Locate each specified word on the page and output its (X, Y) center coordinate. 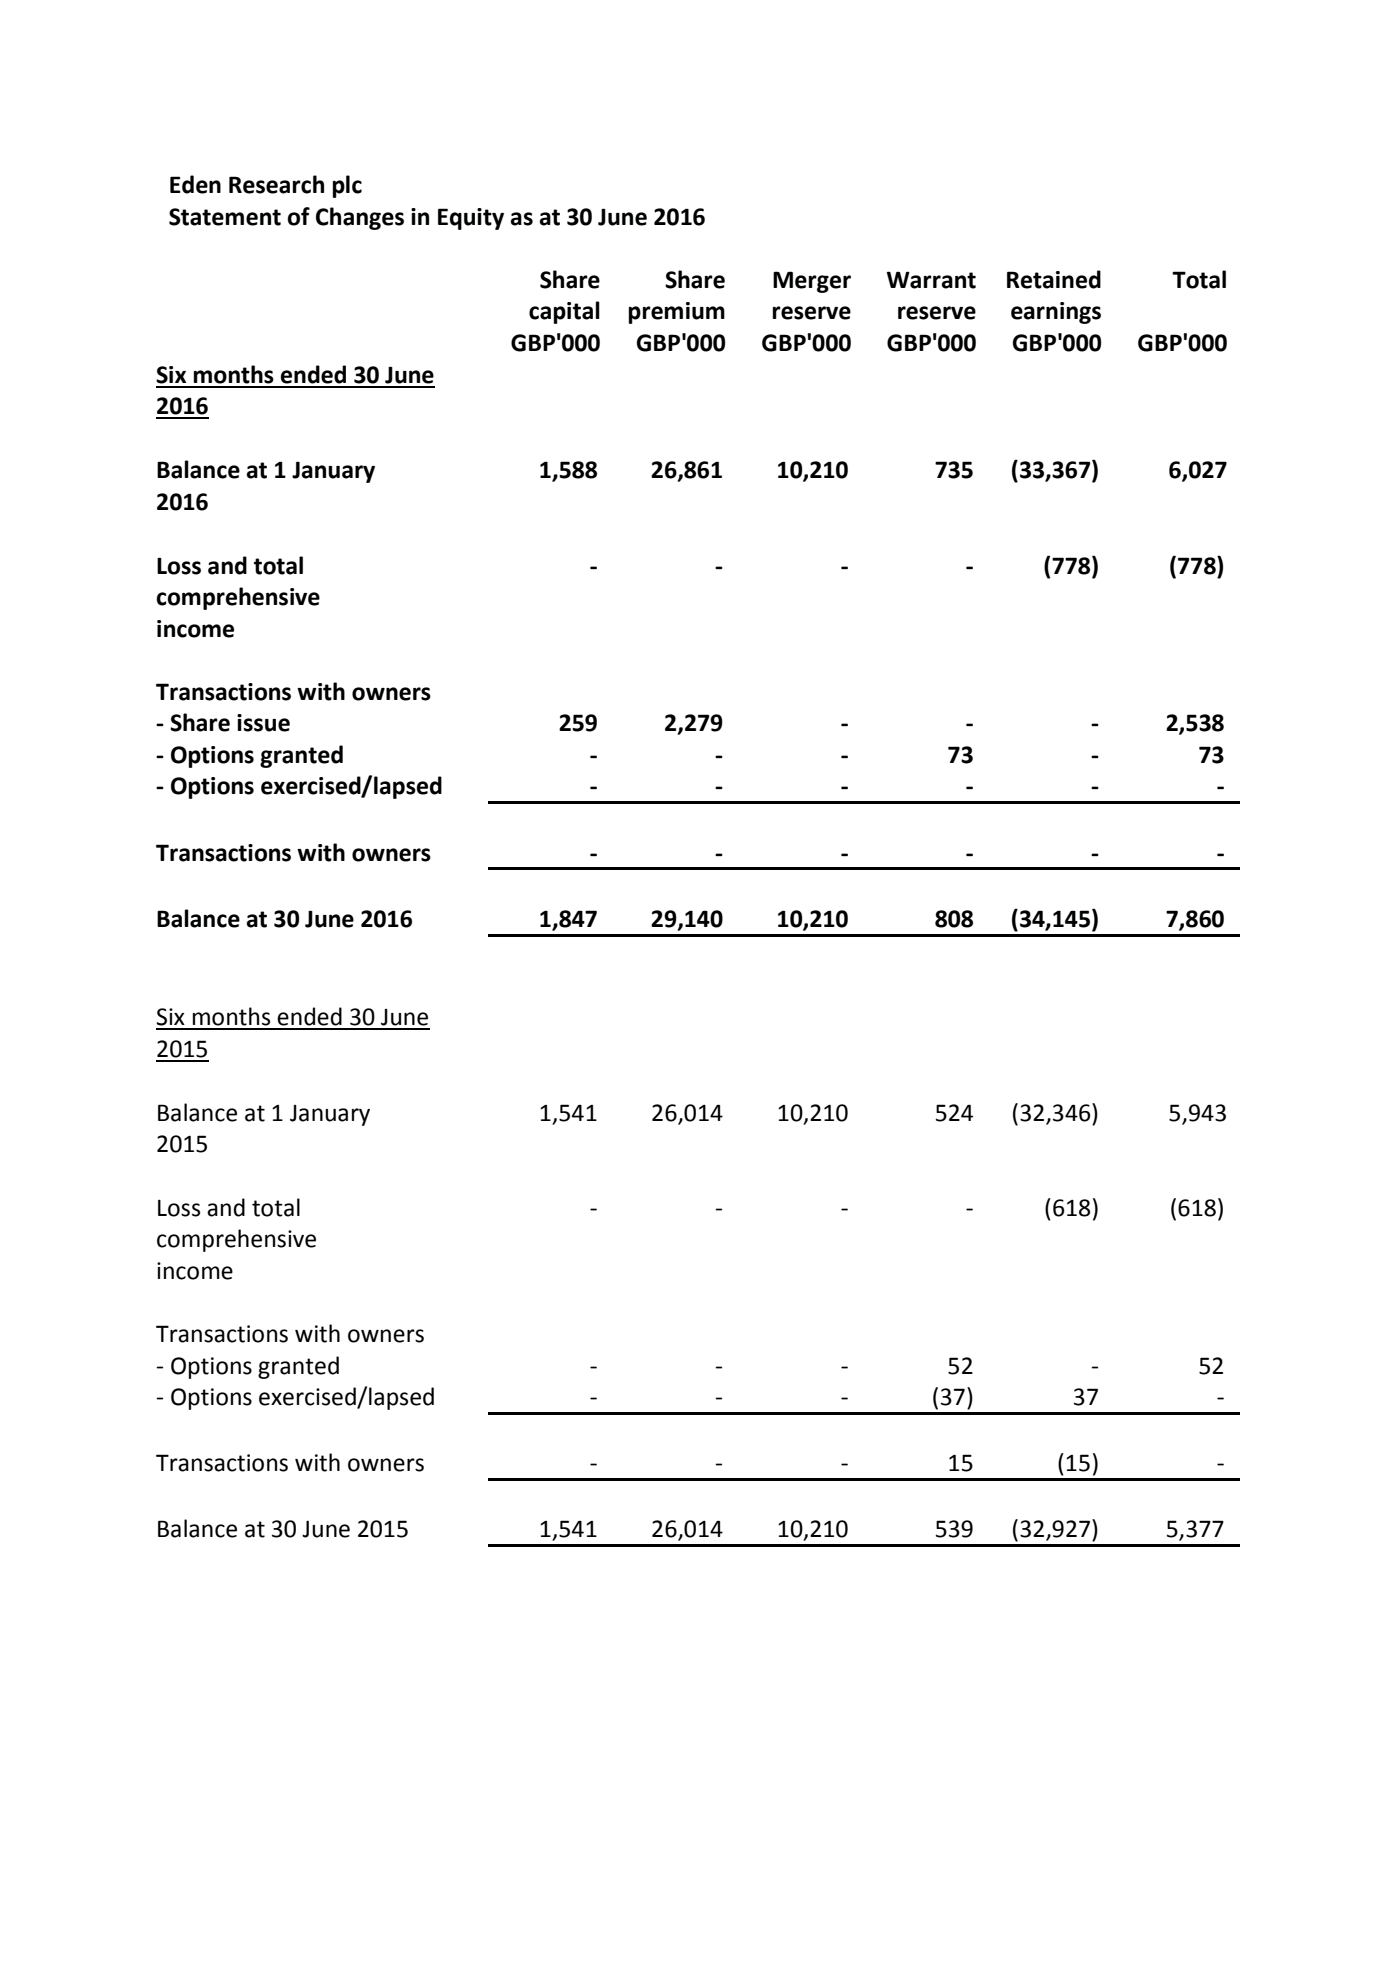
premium (677, 313)
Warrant (931, 280)
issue (263, 723)
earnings (1056, 313)
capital (564, 312)
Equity (471, 219)
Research (276, 184)
